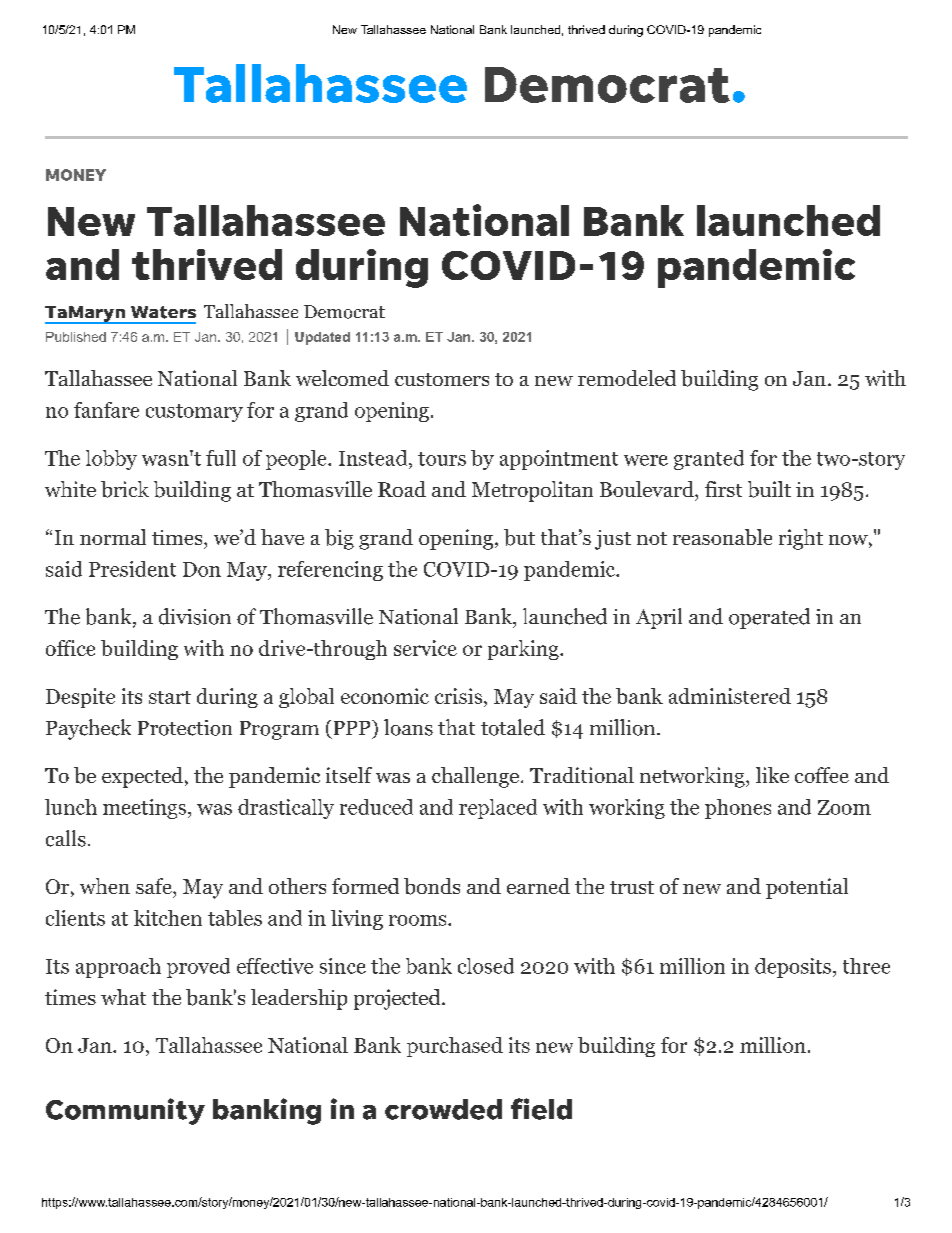 This screenshot has width=952, height=1233. What do you see at coordinates (442, 379) in the screenshot?
I see `customers` at bounding box center [442, 379].
